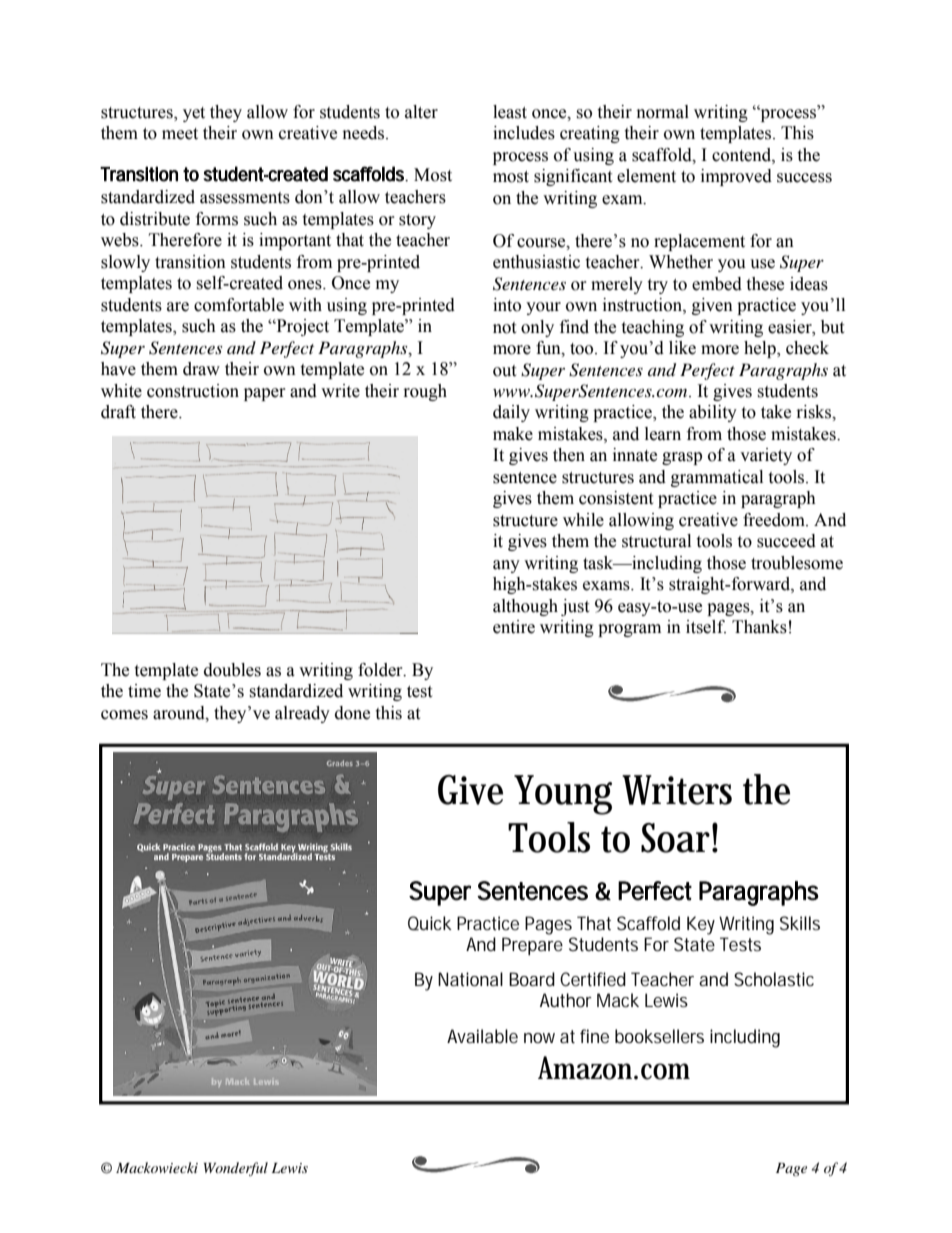 This document has height=1233, width=952. I want to click on Quick, so click(430, 923).
